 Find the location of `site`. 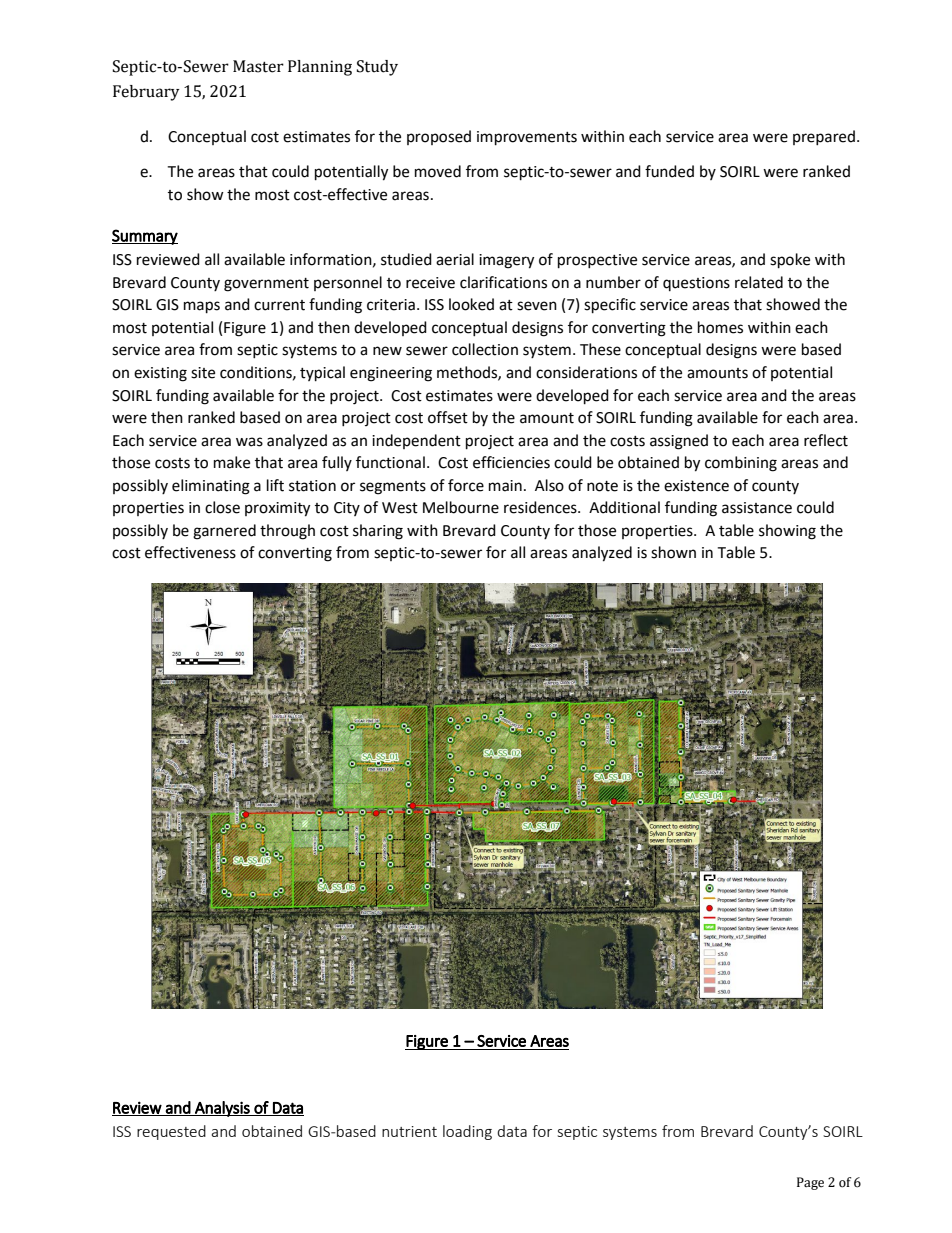

site is located at coordinates (203, 373).
